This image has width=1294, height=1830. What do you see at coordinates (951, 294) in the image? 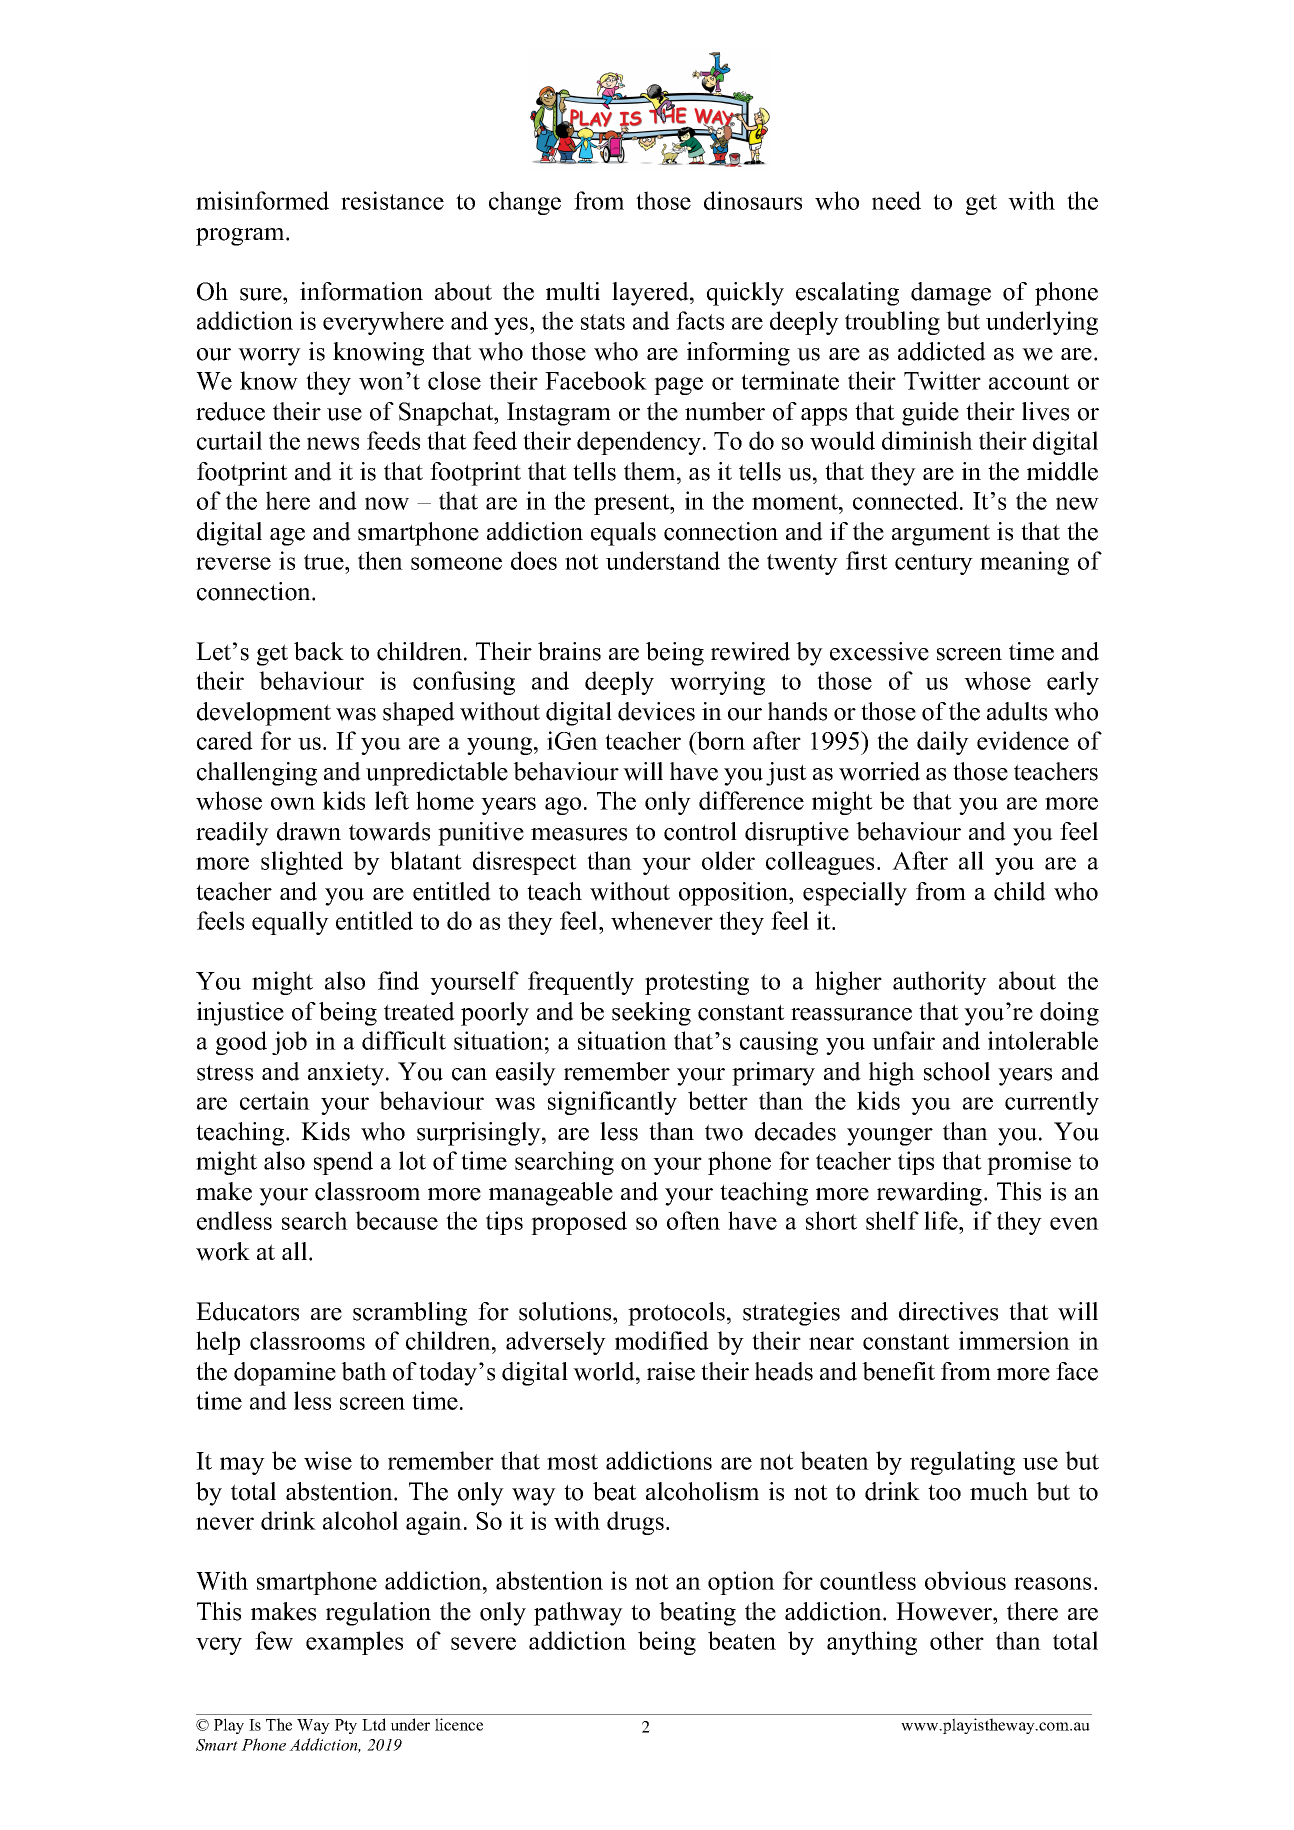
I see `damage` at bounding box center [951, 294].
